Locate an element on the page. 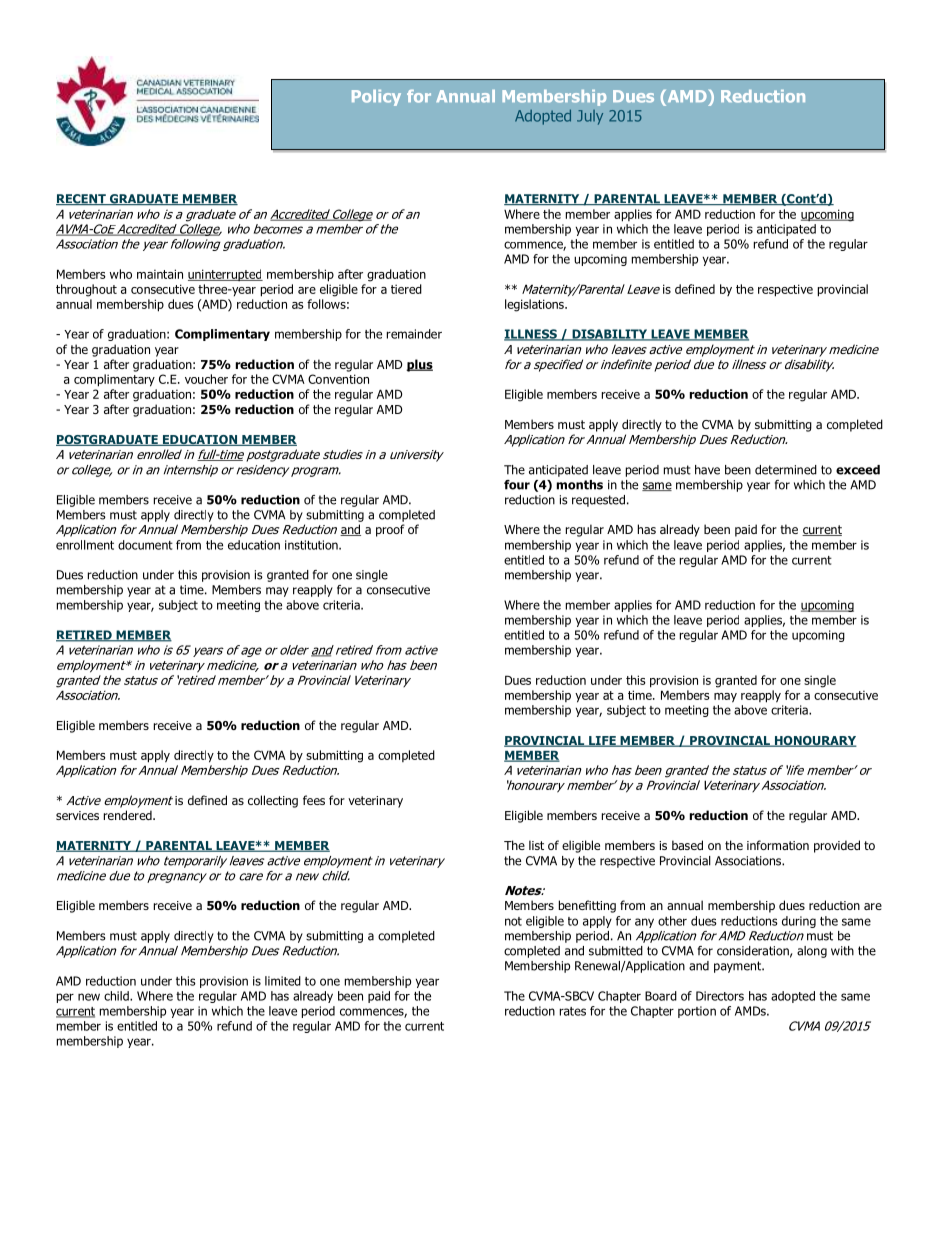 The height and width of the document is (1233, 952). limited is located at coordinates (283, 981).
